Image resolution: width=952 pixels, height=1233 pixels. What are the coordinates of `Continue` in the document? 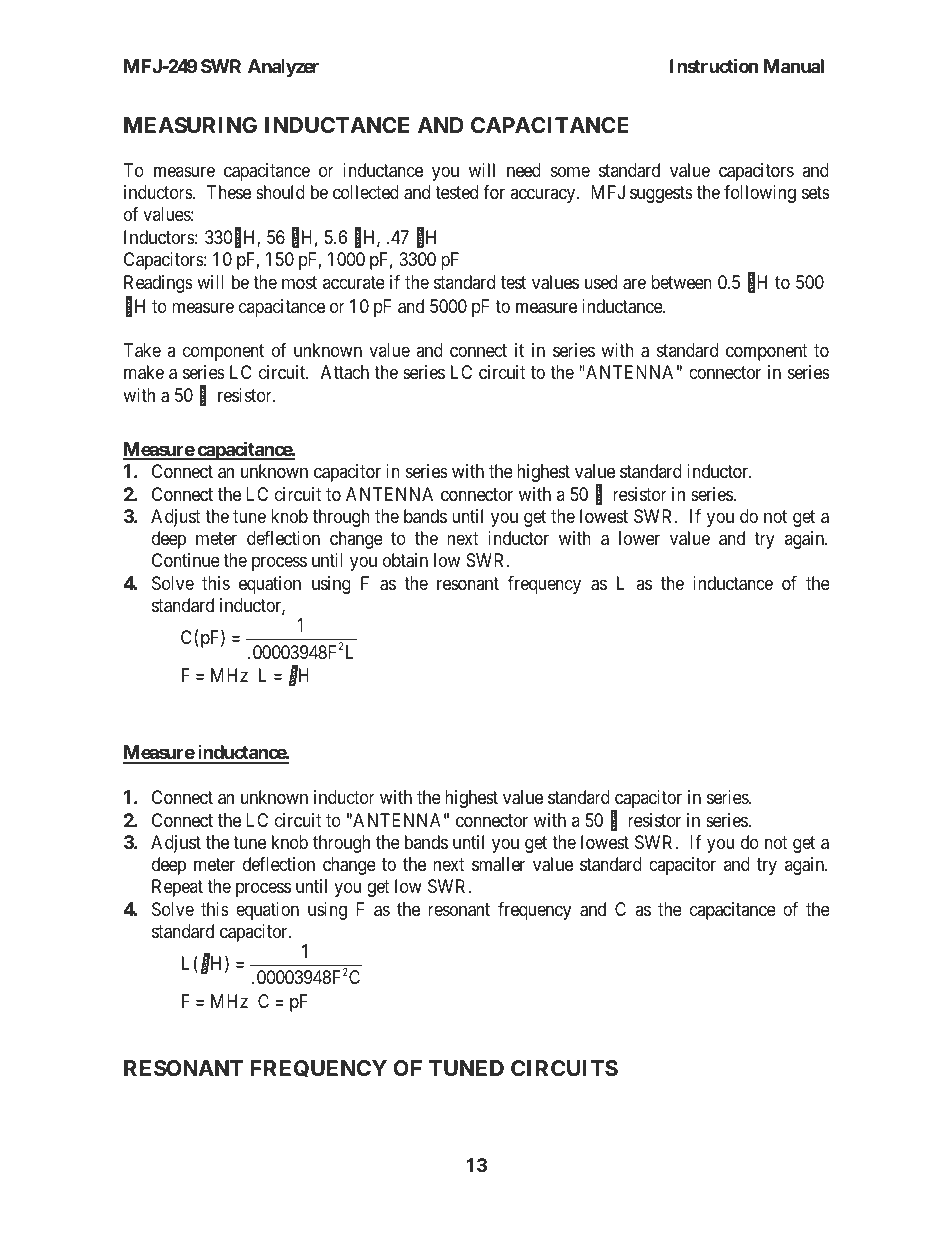 It's located at (186, 560).
